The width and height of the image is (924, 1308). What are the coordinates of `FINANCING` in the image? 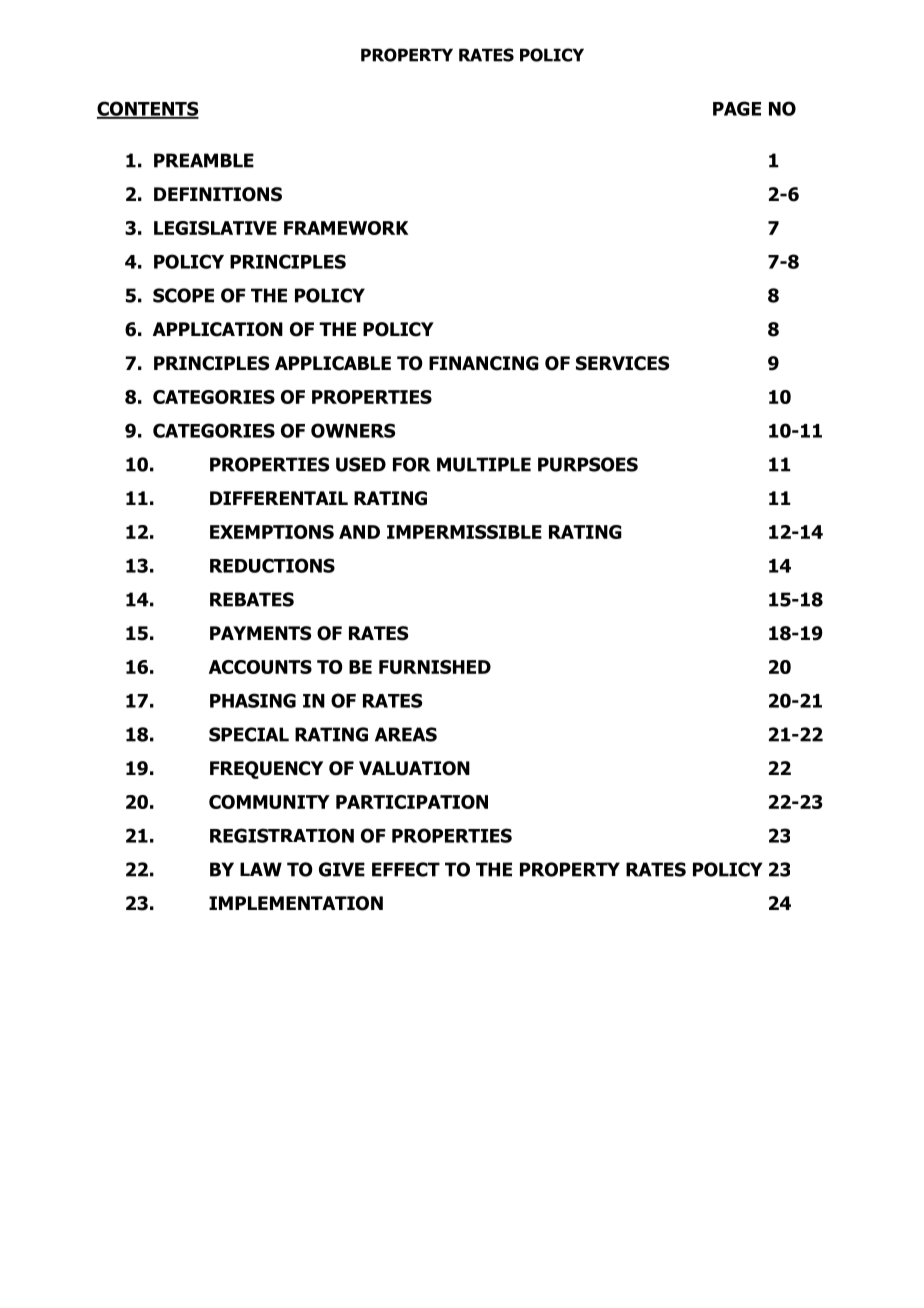 It's located at (484, 363).
